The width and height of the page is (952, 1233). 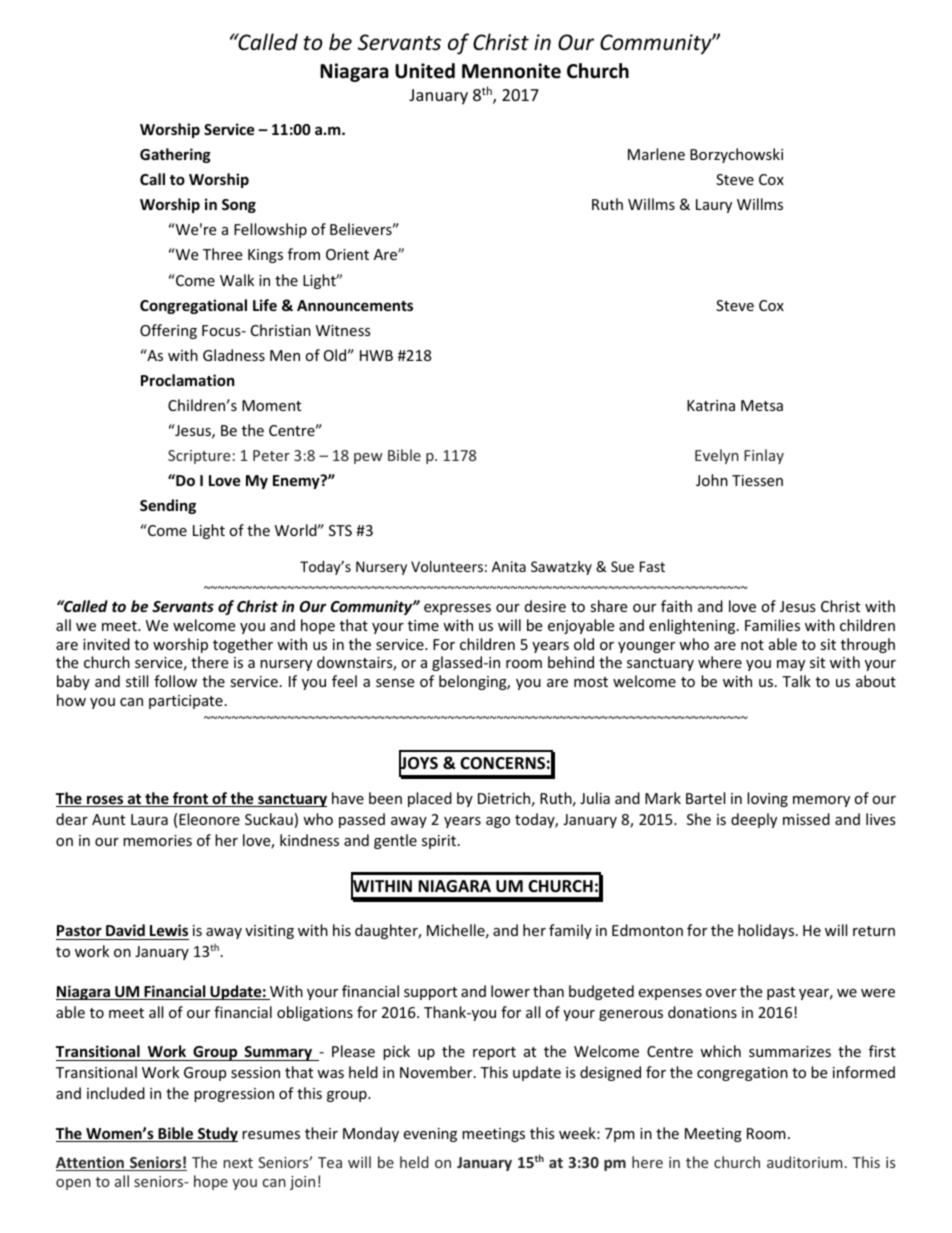 What do you see at coordinates (217, 1134) in the page?
I see `Study` at bounding box center [217, 1134].
